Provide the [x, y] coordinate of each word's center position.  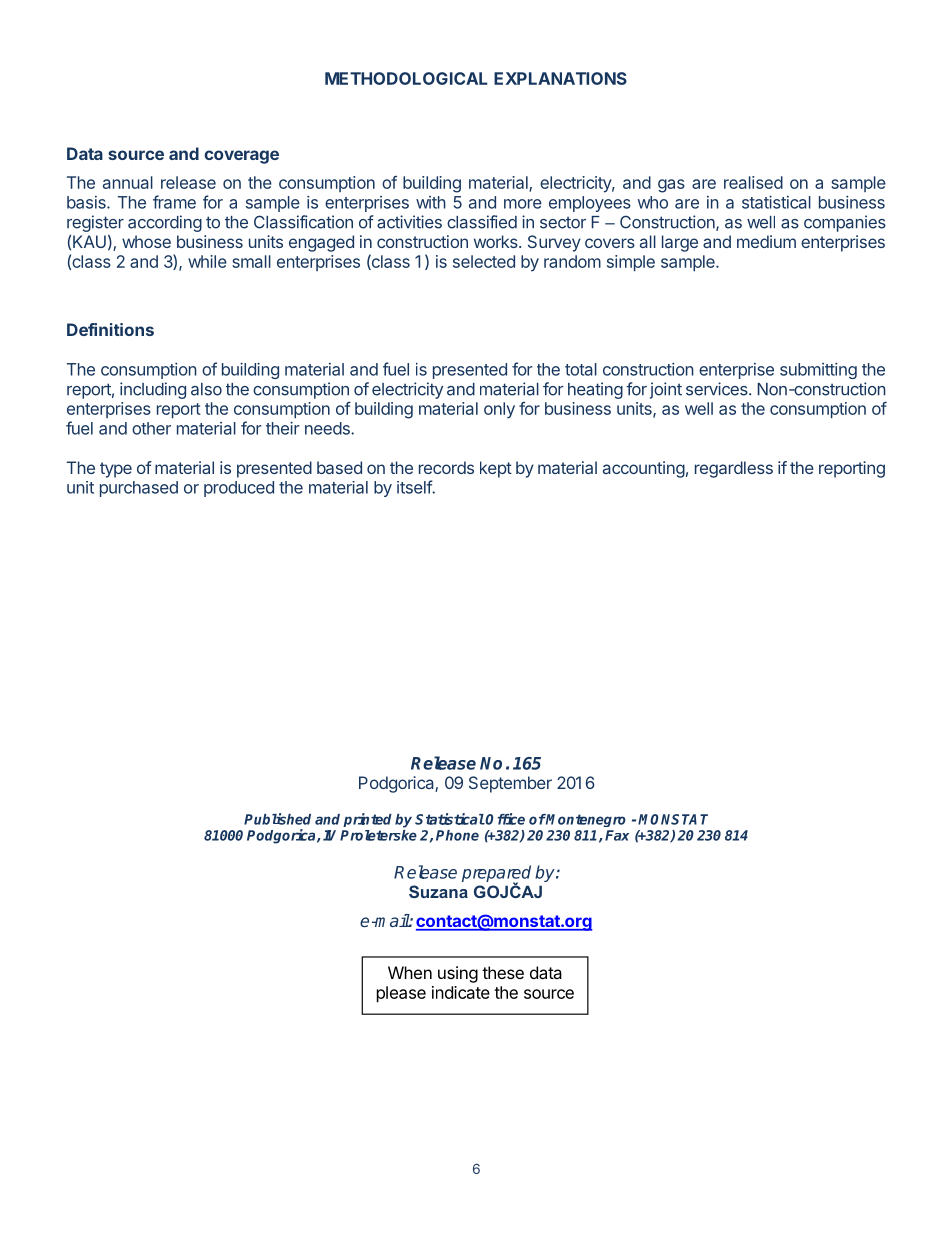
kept [496, 469]
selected [484, 261]
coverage [241, 157]
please [401, 994]
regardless [734, 469]
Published [277, 819]
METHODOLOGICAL [406, 78]
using [458, 974]
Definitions [110, 329]
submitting [818, 371]
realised [753, 182]
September [510, 784]
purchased [139, 489]
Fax [617, 835]
